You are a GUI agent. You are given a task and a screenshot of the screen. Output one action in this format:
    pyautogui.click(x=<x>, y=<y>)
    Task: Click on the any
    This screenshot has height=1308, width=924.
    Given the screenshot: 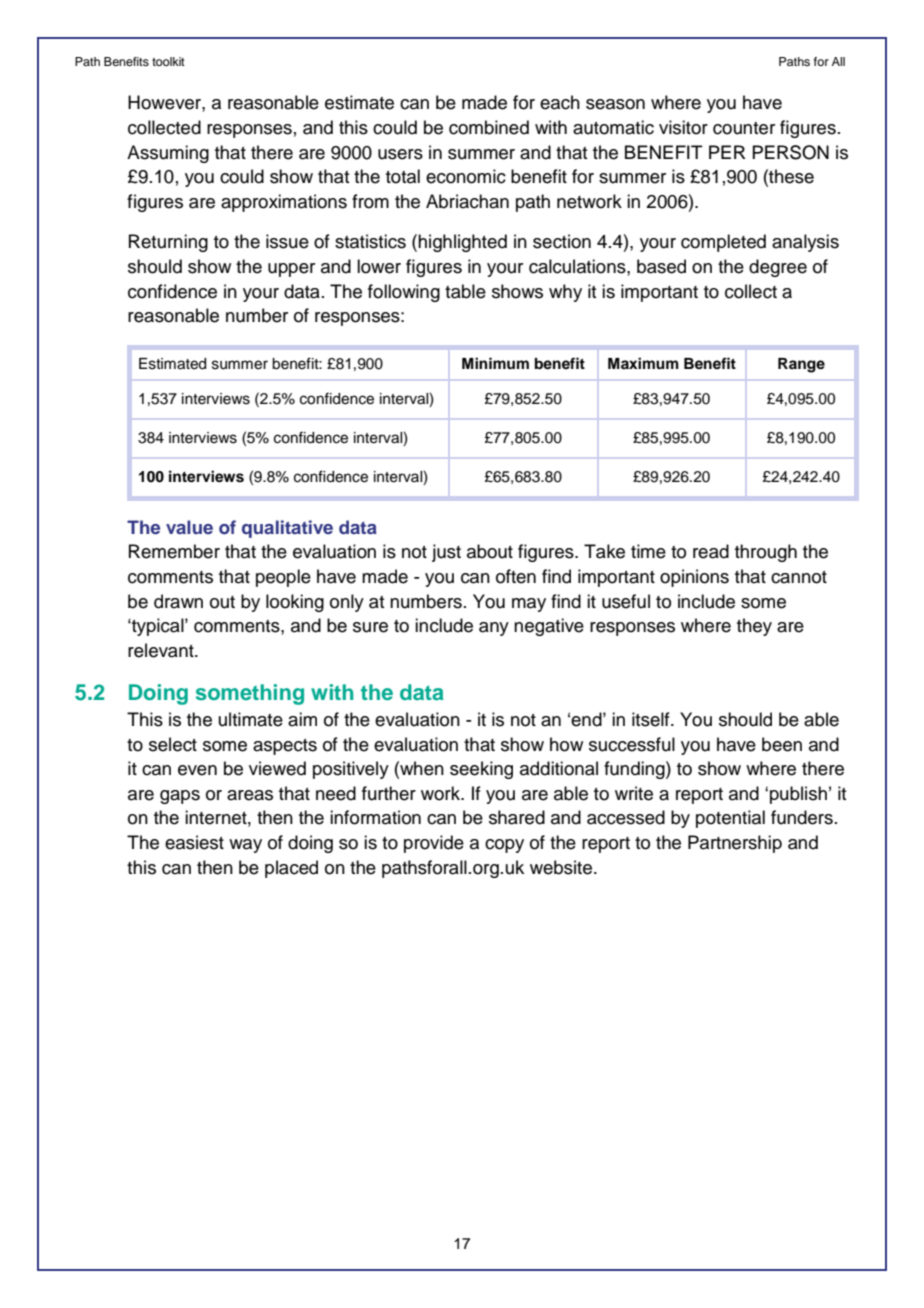 What is the action you would take?
    pyautogui.click(x=494, y=629)
